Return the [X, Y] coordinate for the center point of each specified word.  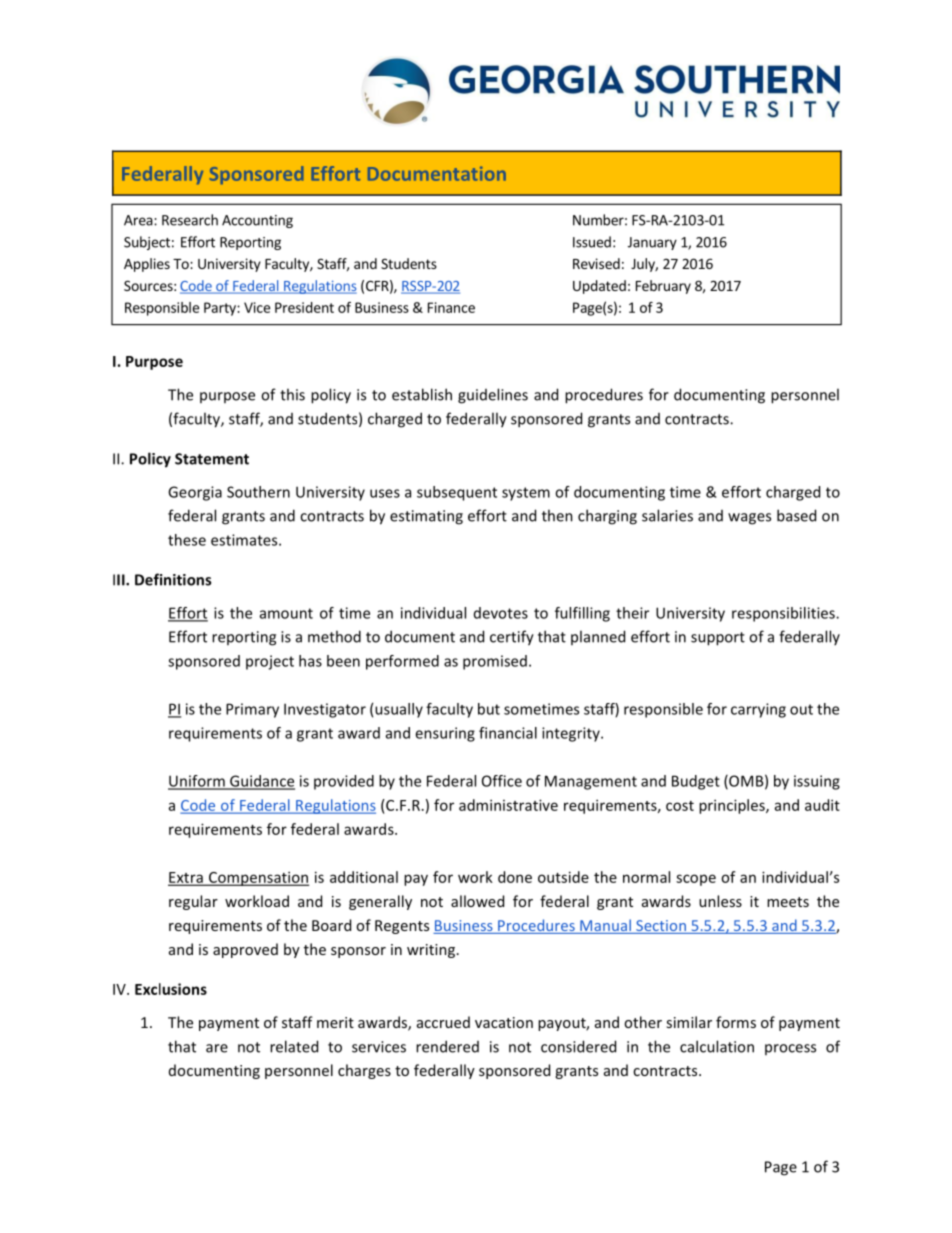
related [294, 1046]
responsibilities [784, 614]
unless [720, 901]
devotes [501, 613]
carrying [758, 710]
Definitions [173, 579]
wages [749, 519]
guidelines [493, 396]
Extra [186, 878]
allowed [477, 901]
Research [190, 220]
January [652, 243]
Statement [212, 459]
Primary [252, 710]
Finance [451, 307]
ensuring [445, 734]
